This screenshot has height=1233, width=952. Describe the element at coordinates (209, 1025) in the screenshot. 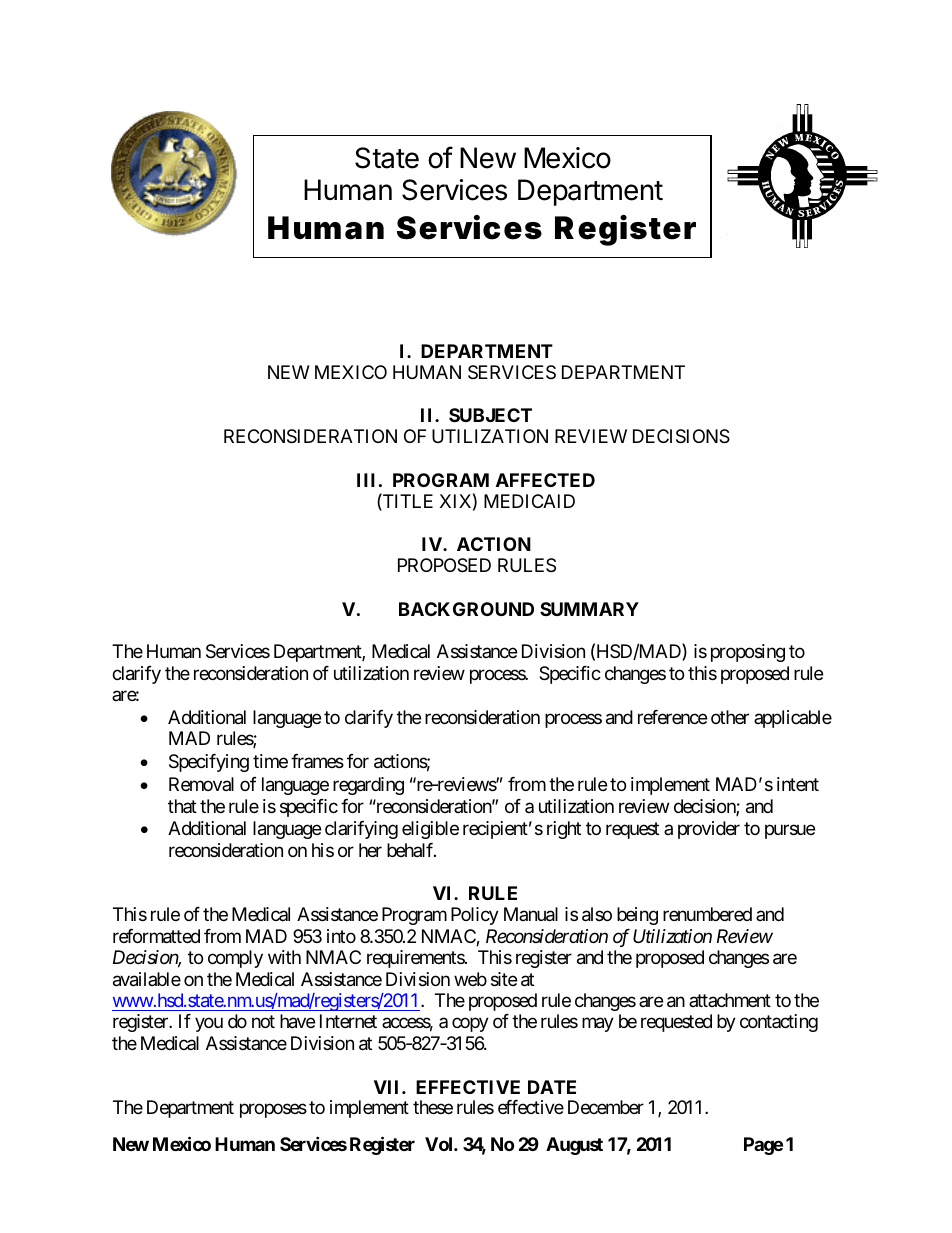

I see `you` at that location.
